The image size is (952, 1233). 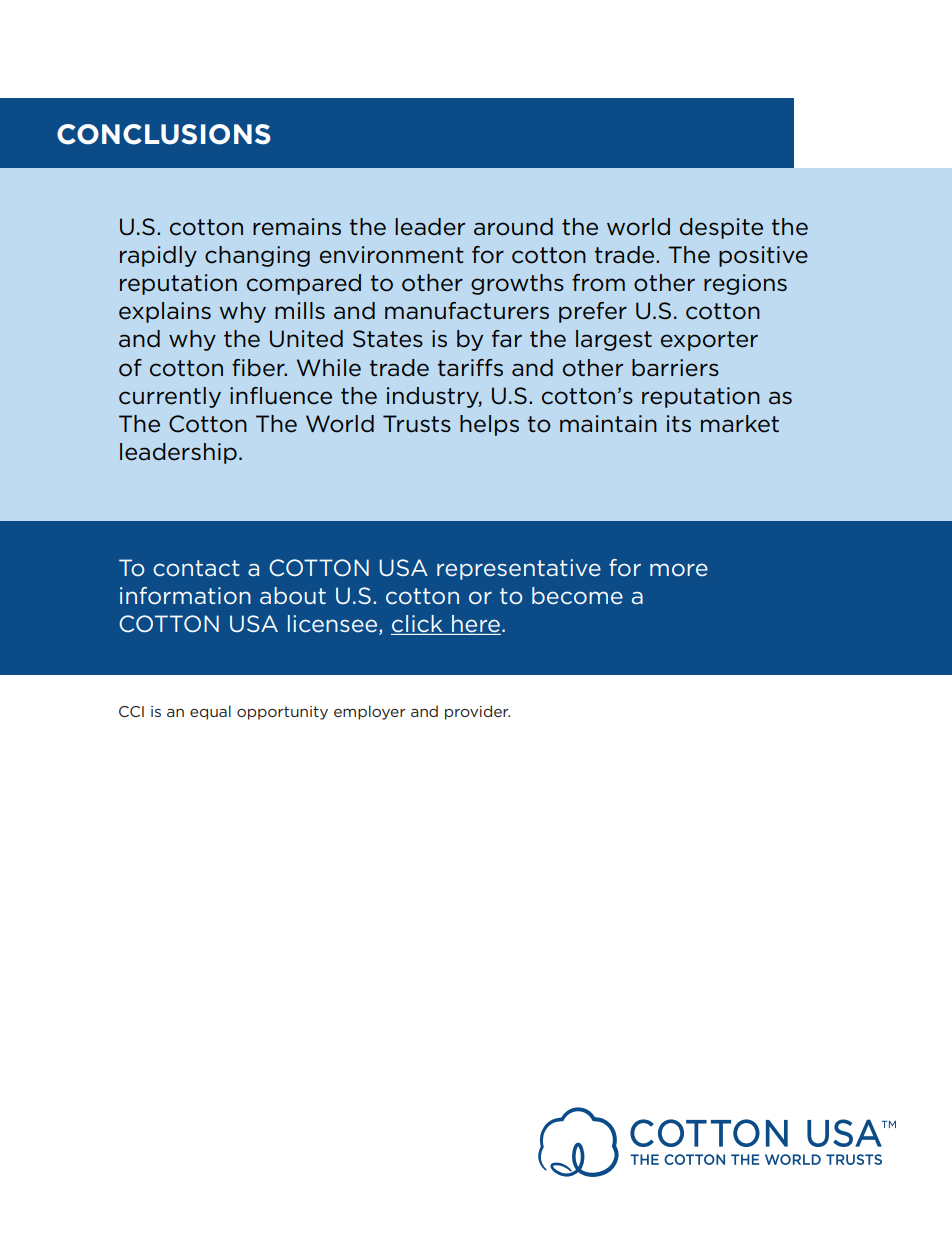 I want to click on despite, so click(x=721, y=228).
